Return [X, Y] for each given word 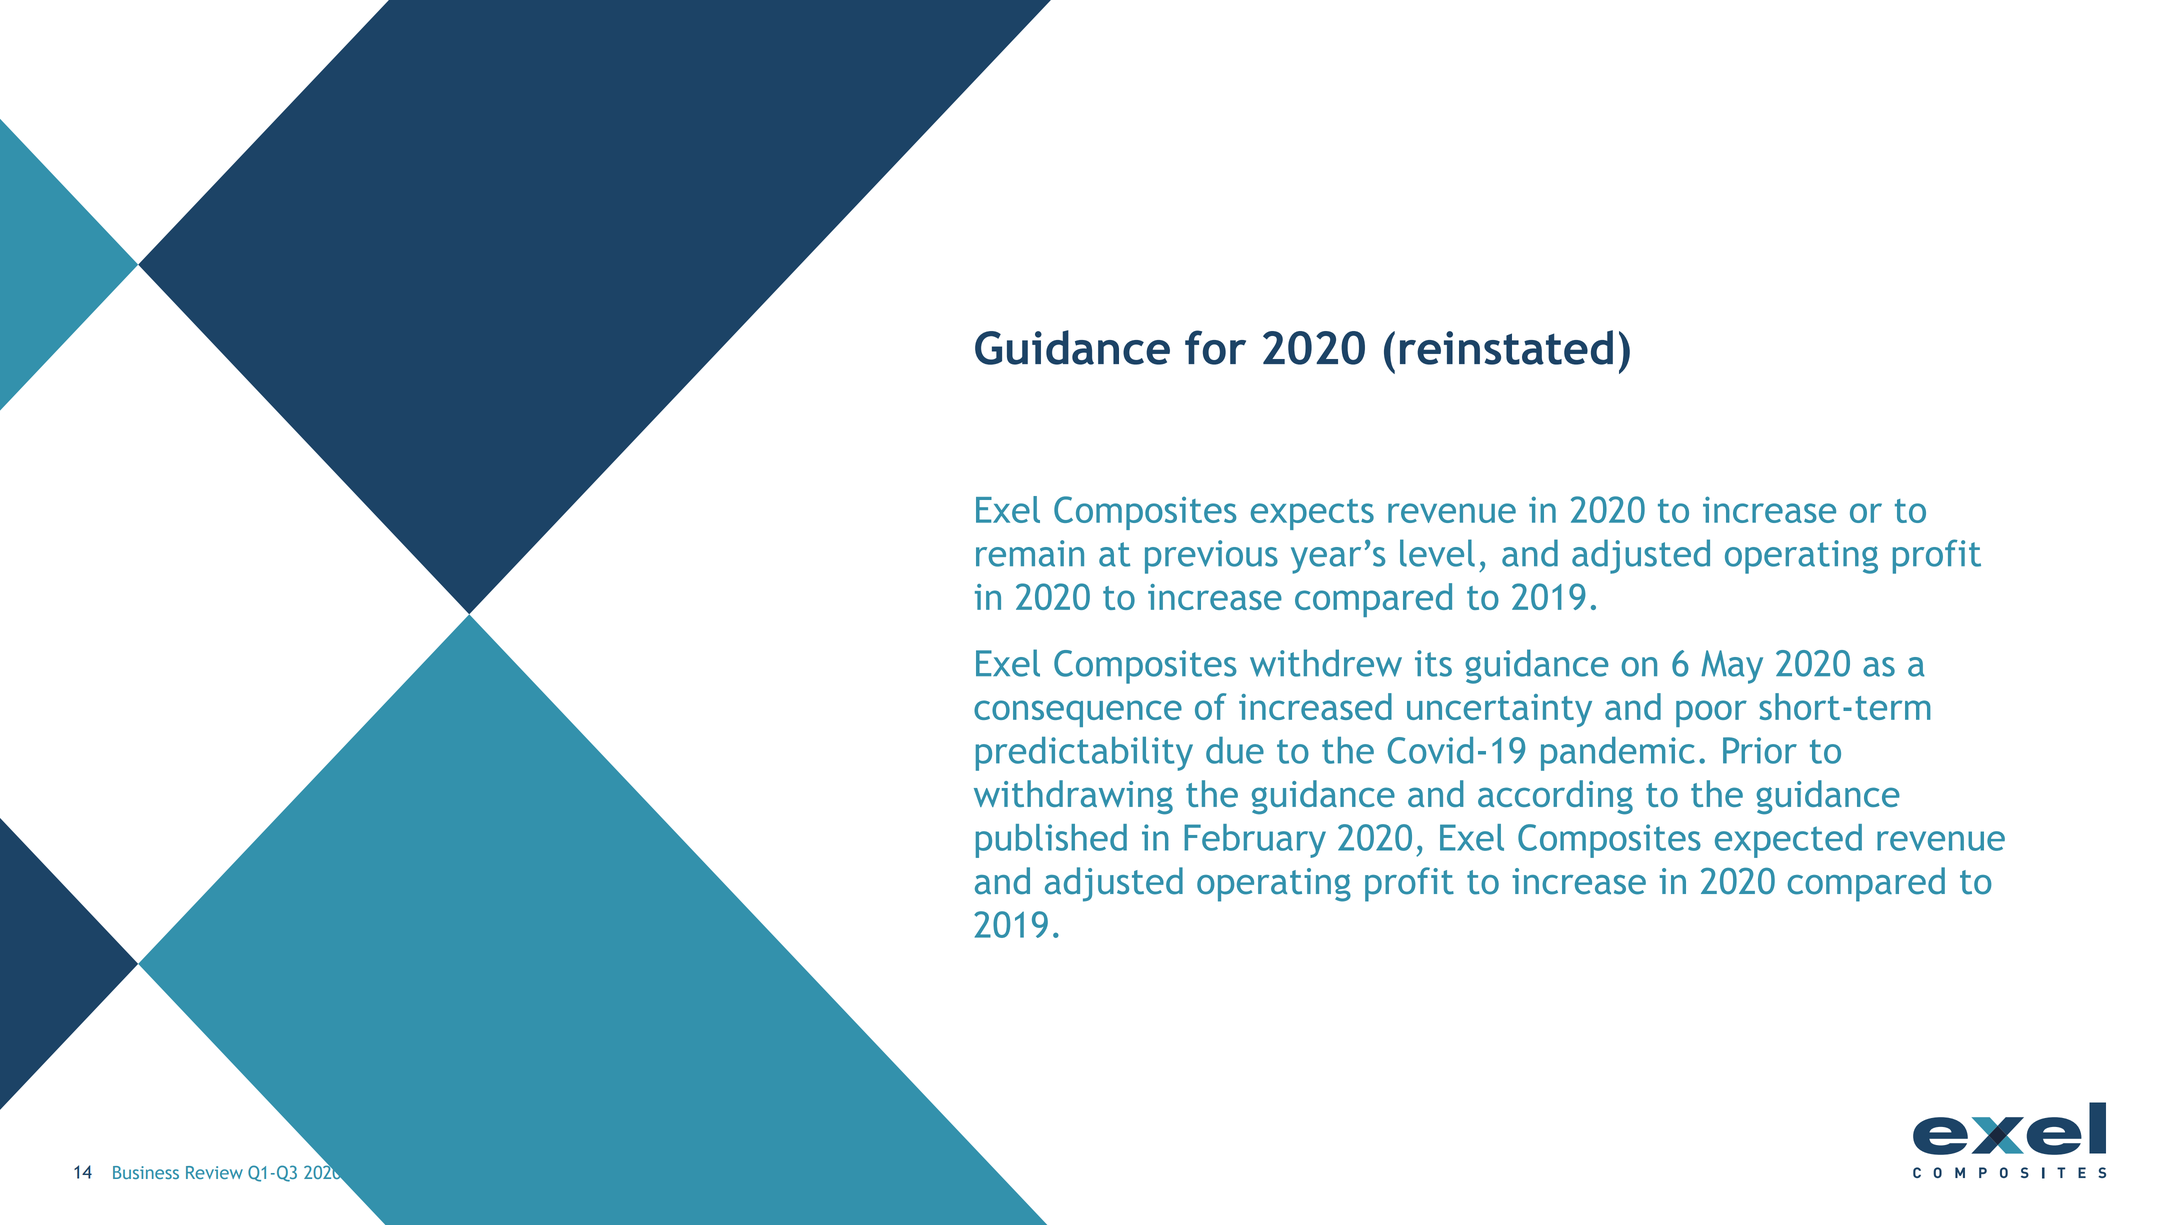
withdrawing [1073, 797]
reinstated [1506, 347]
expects [1312, 514]
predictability [1084, 754]
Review [214, 1172]
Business [146, 1172]
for [1215, 347]
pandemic [1618, 754]
